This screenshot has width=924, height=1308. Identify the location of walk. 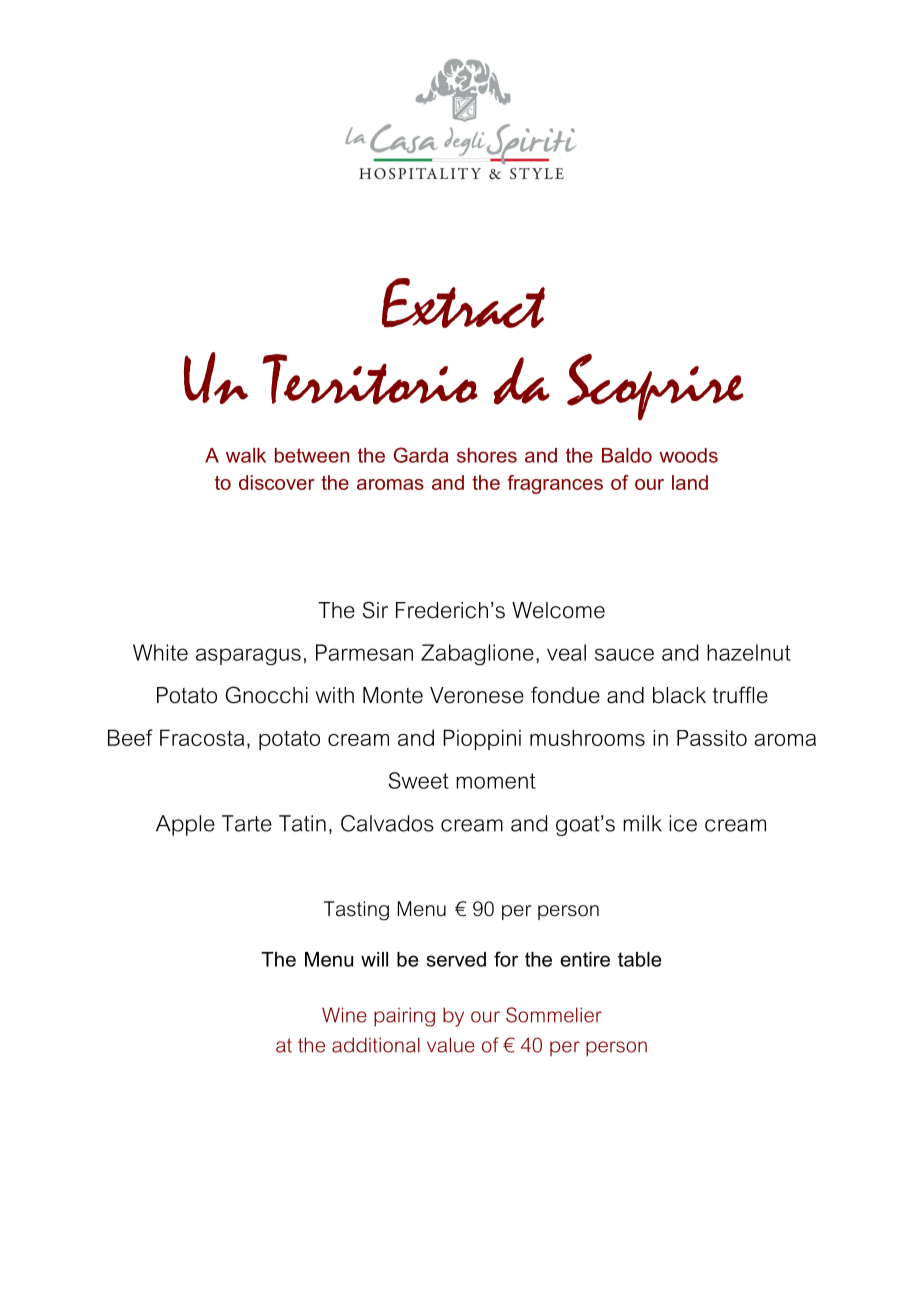
(246, 455).
